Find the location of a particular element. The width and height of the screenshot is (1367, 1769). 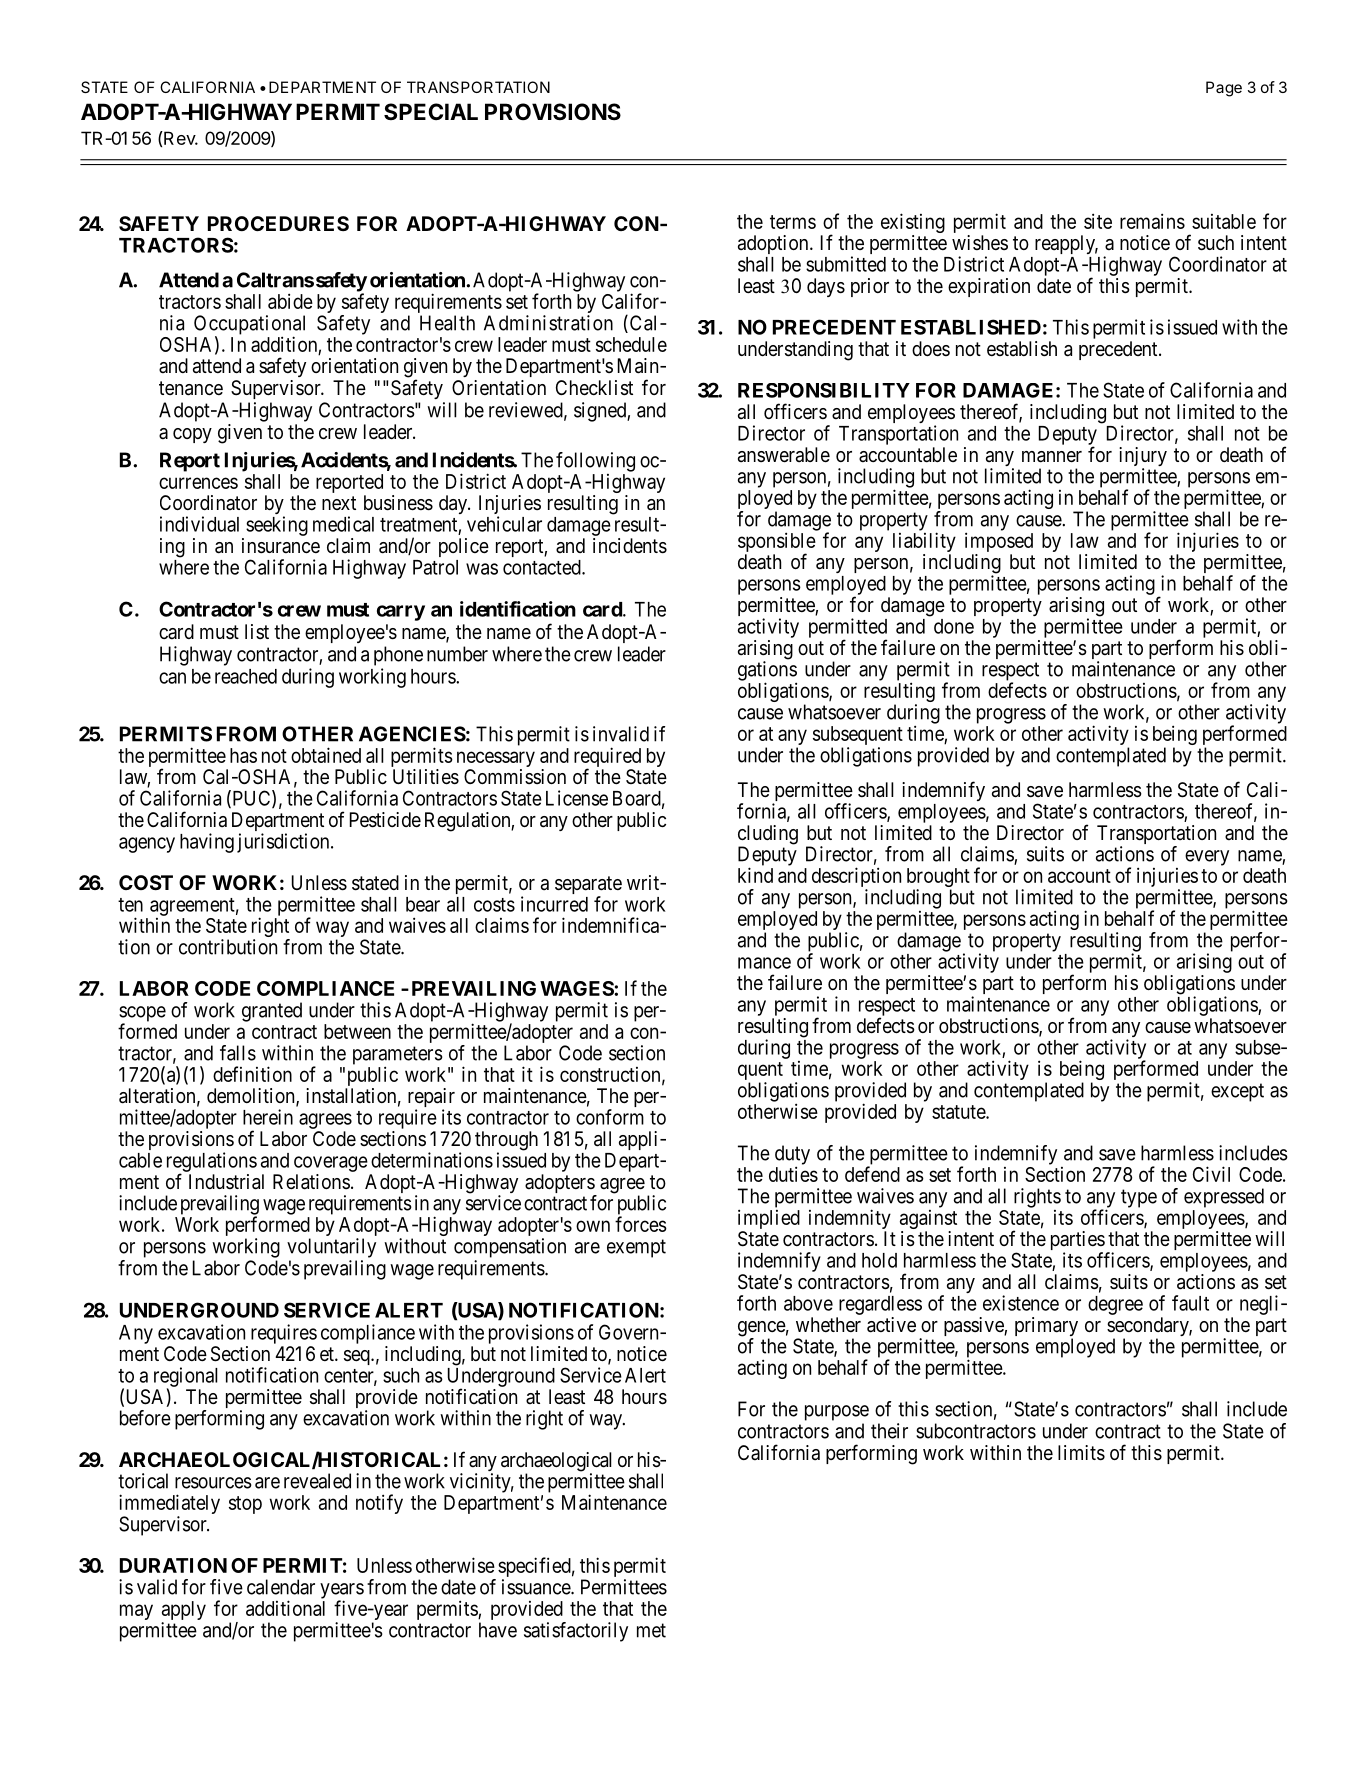

stop is located at coordinates (245, 1505).
